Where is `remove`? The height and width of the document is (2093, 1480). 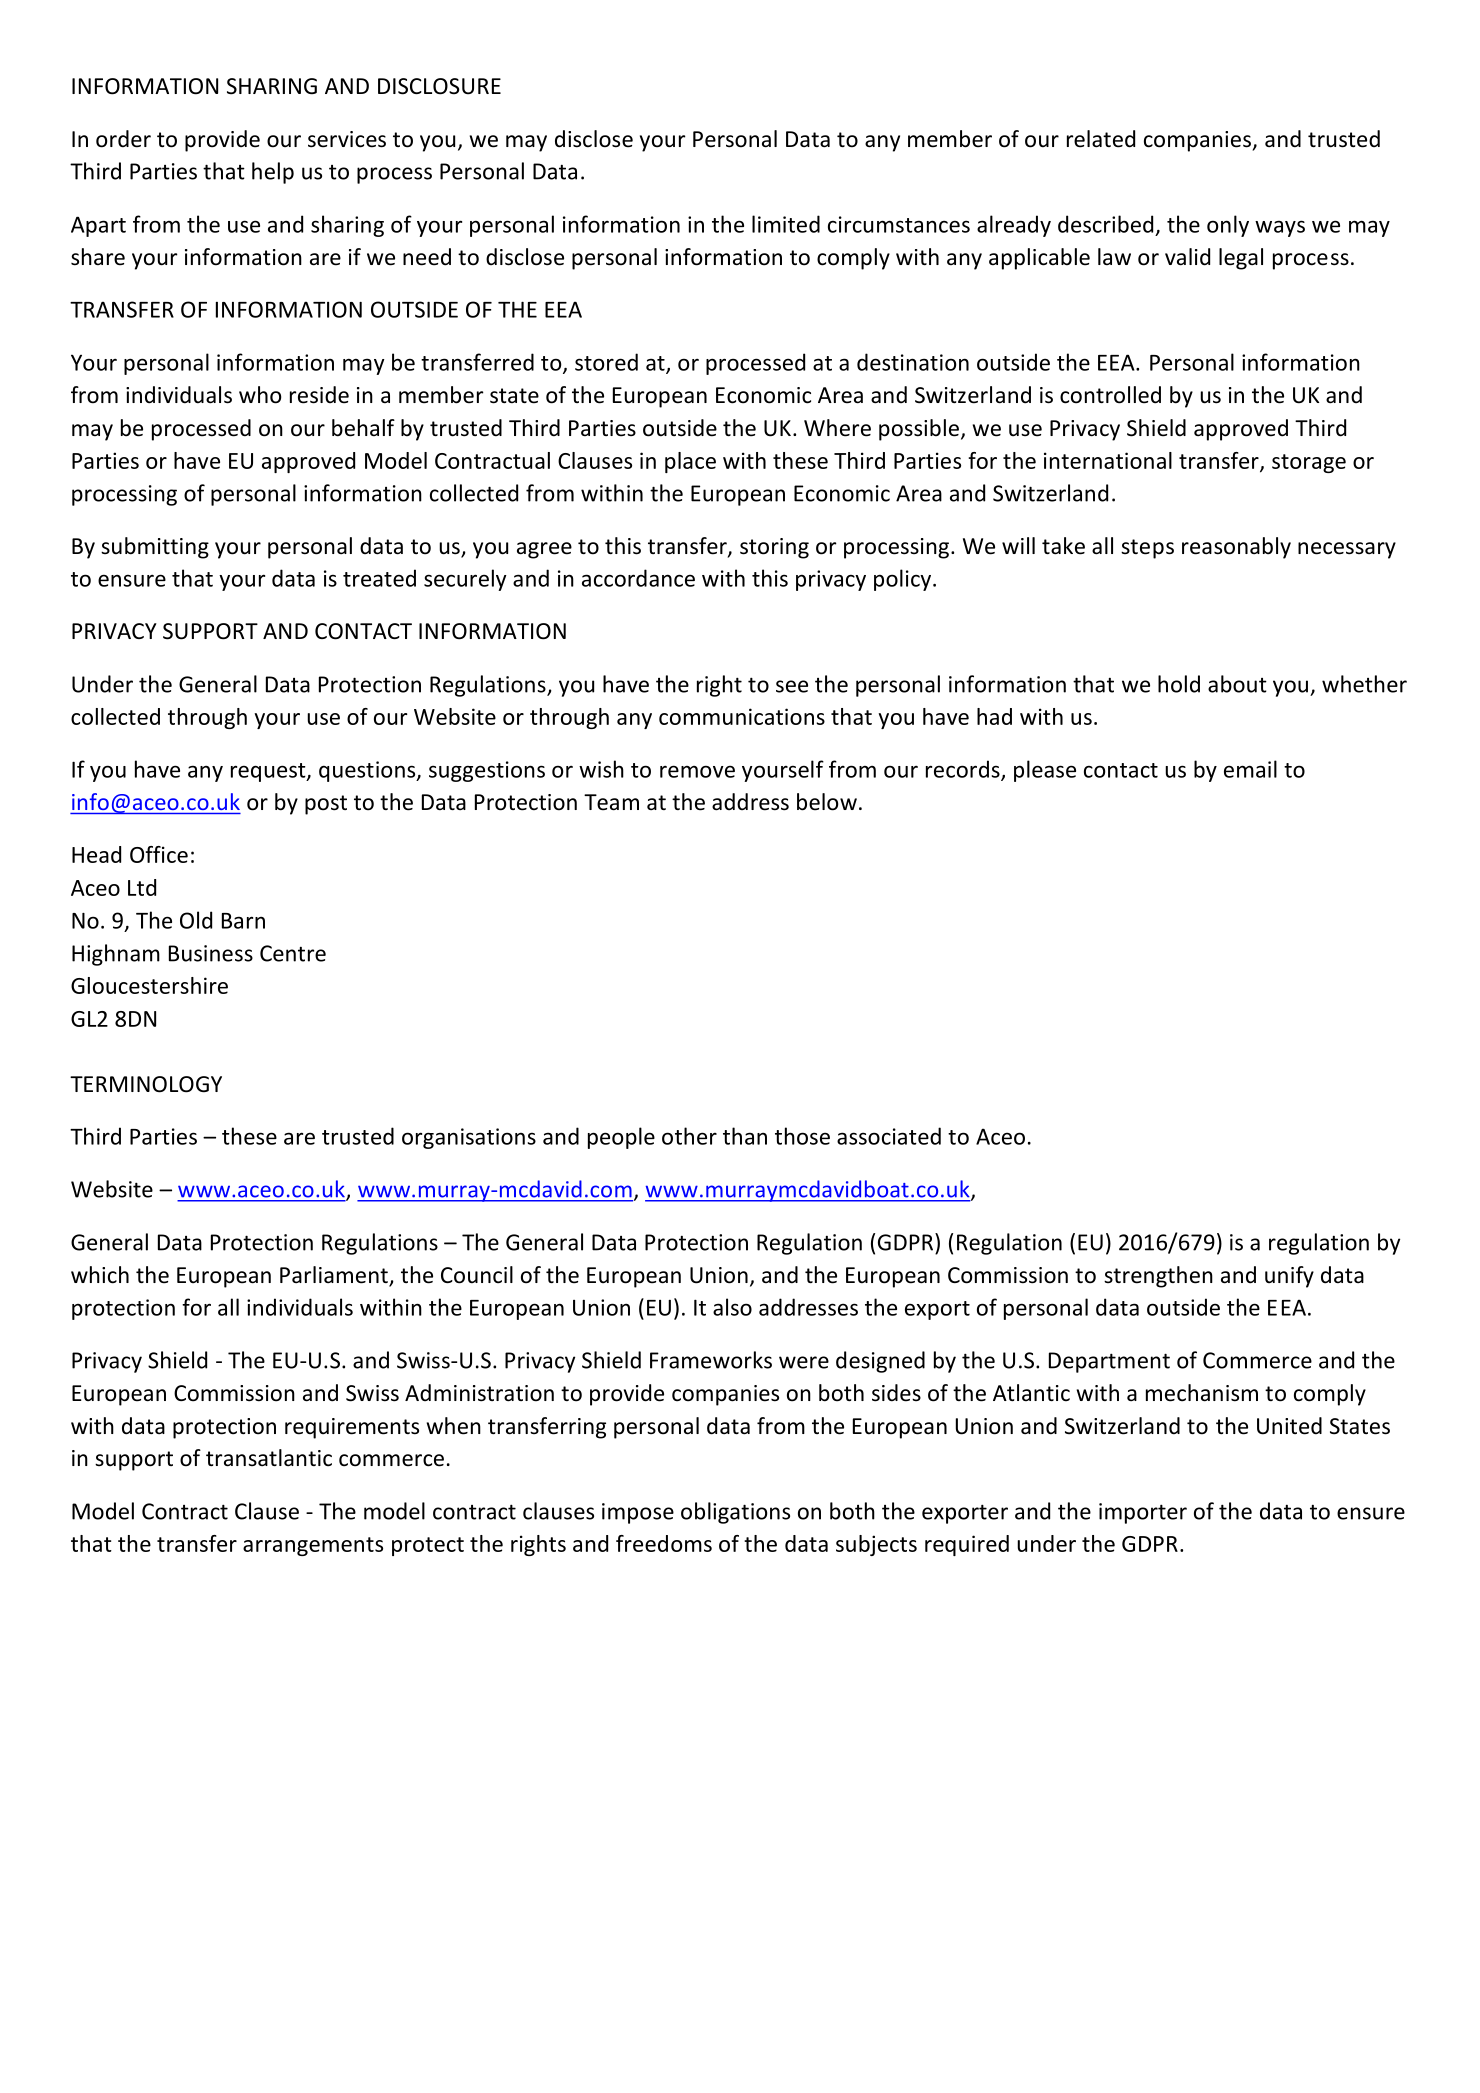 remove is located at coordinates (697, 771).
